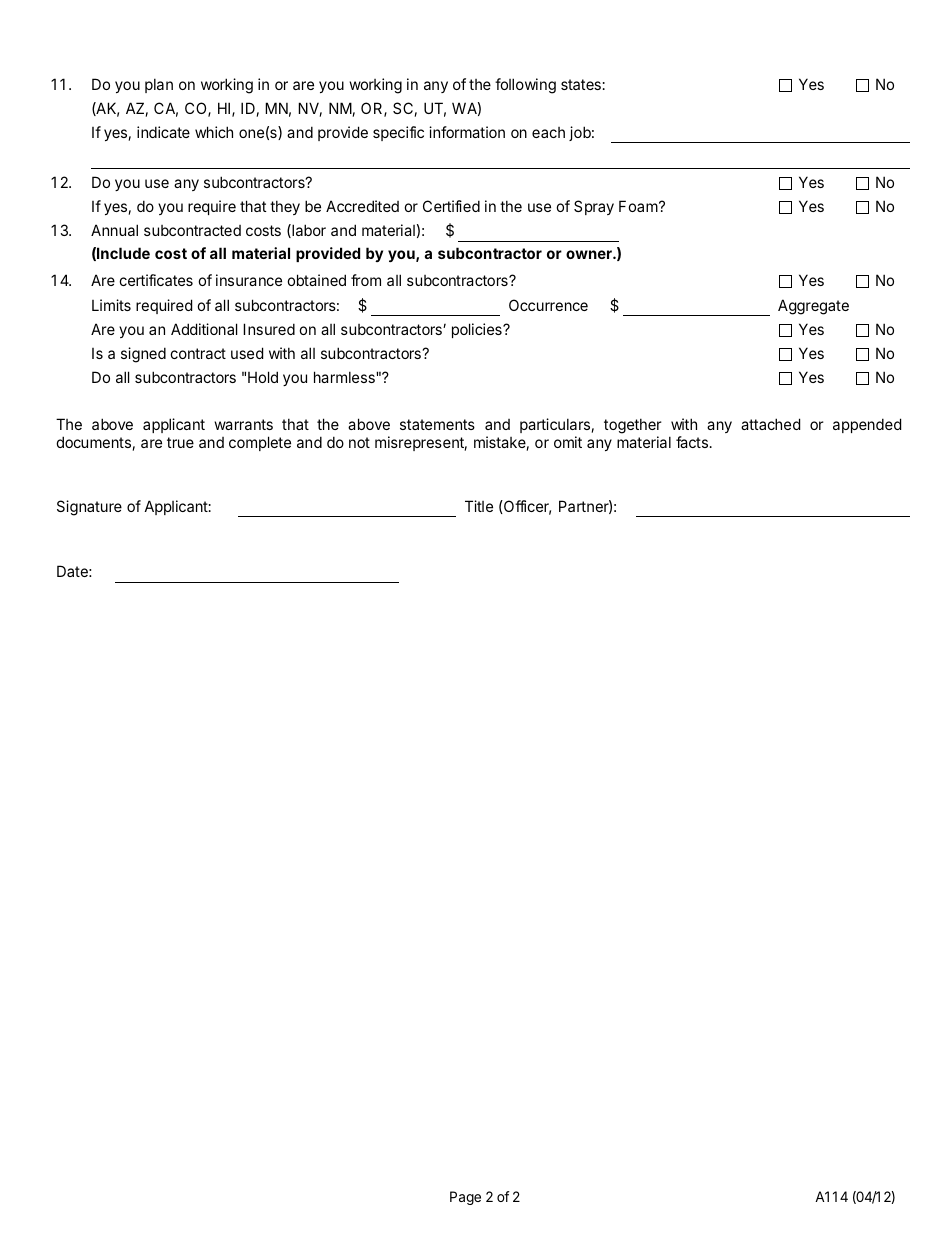 This screenshot has width=952, height=1233. Describe the element at coordinates (770, 424) in the screenshot. I see `attached` at that location.
